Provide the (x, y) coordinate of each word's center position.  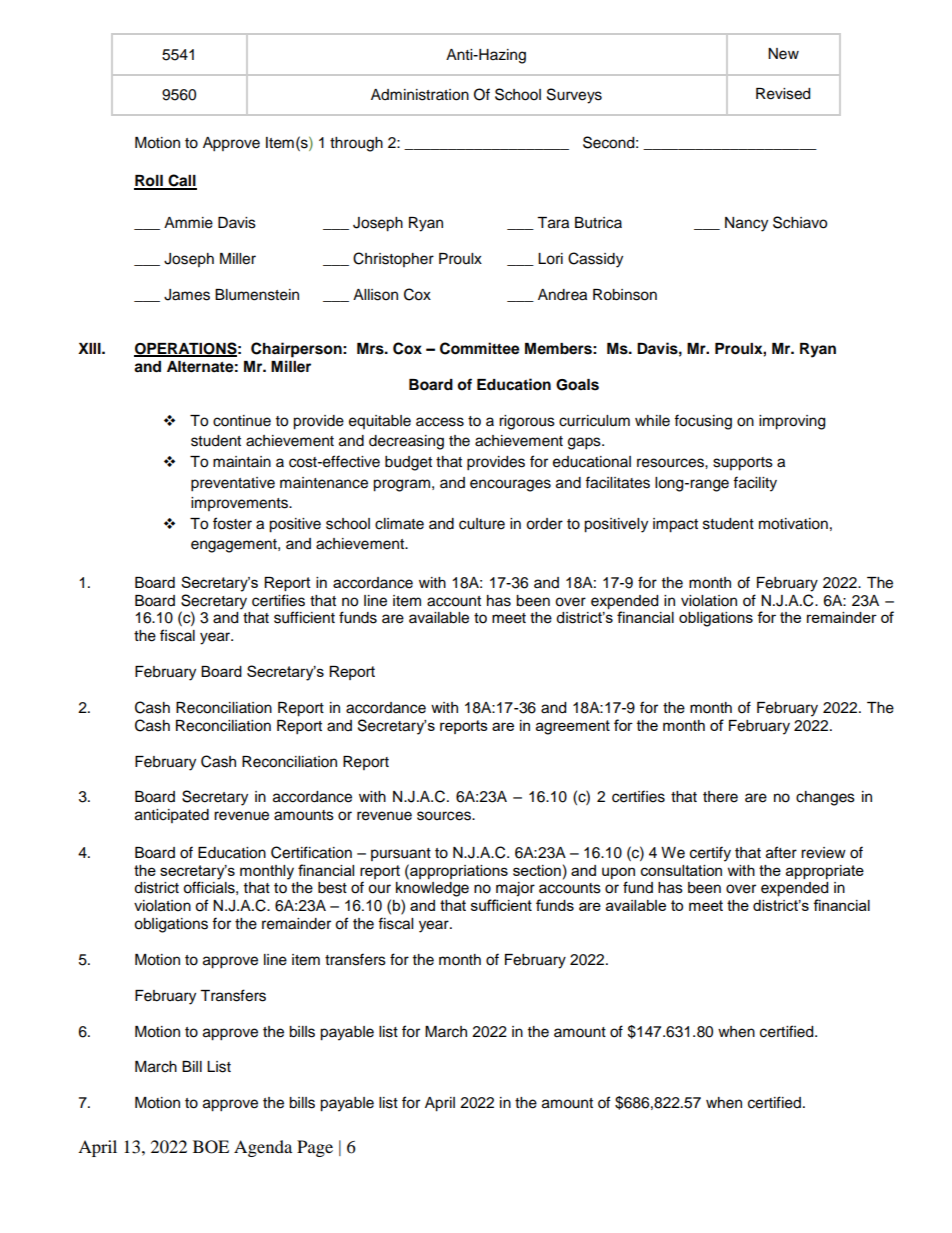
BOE (211, 1147)
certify (710, 854)
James (187, 295)
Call (181, 181)
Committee (480, 348)
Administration (420, 95)
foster (232, 523)
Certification (311, 852)
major (515, 889)
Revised (783, 94)
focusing (703, 422)
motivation (793, 524)
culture (482, 524)
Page (315, 1148)
